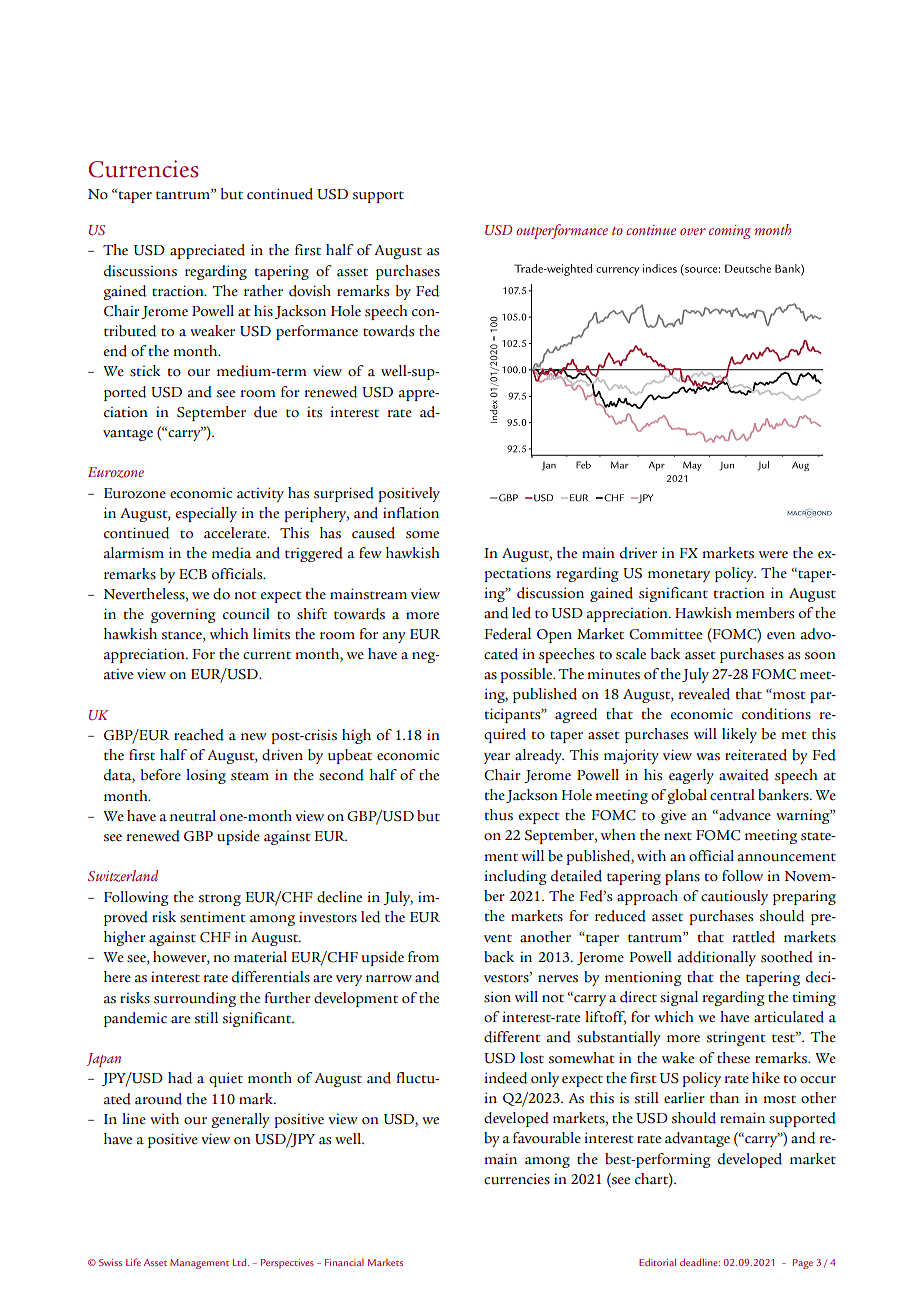 This screenshot has width=924, height=1308. I want to click on dovish, so click(310, 291).
